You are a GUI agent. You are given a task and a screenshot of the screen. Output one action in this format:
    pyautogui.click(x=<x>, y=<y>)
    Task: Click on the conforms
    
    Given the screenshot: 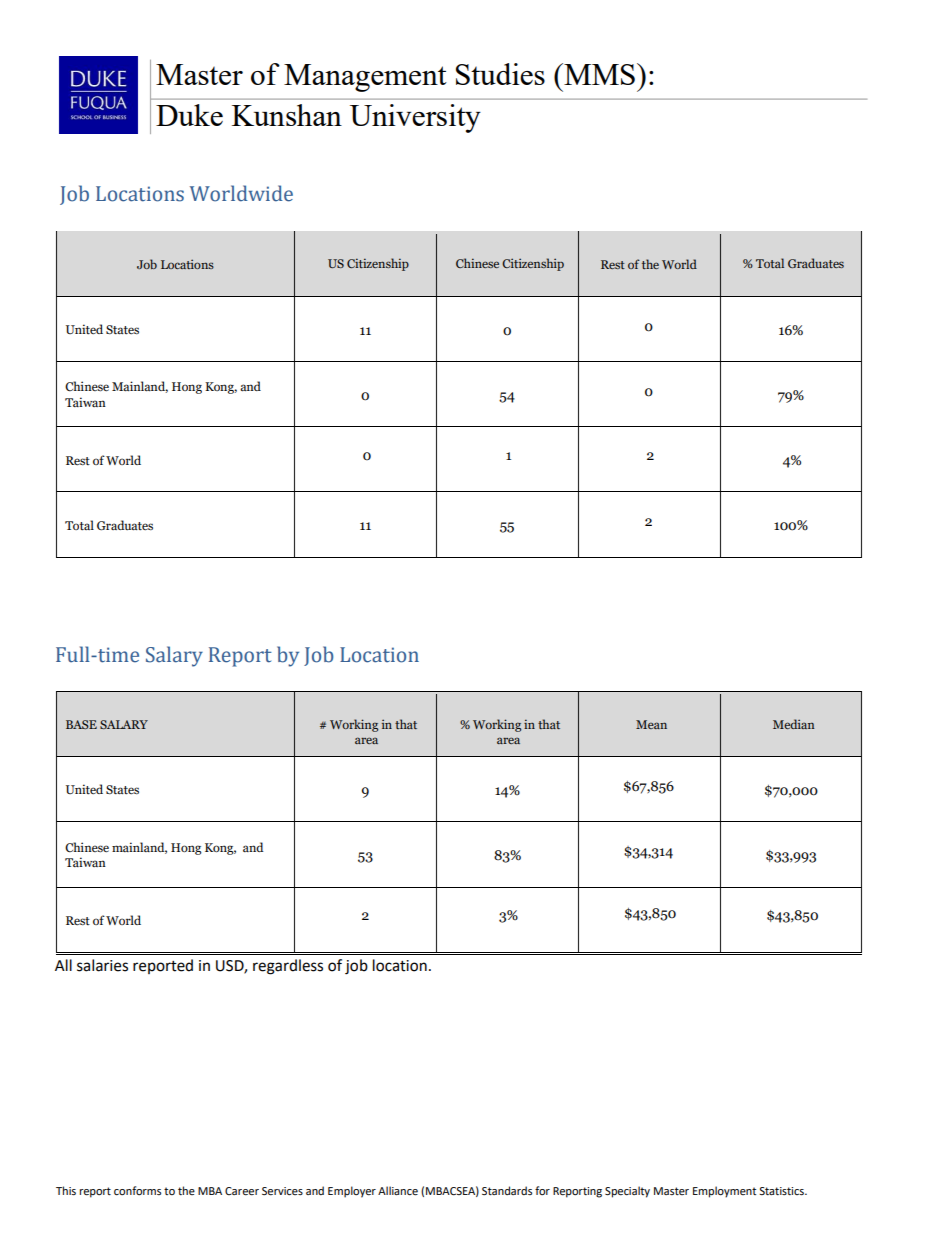 What is the action you would take?
    pyautogui.click(x=137, y=1190)
